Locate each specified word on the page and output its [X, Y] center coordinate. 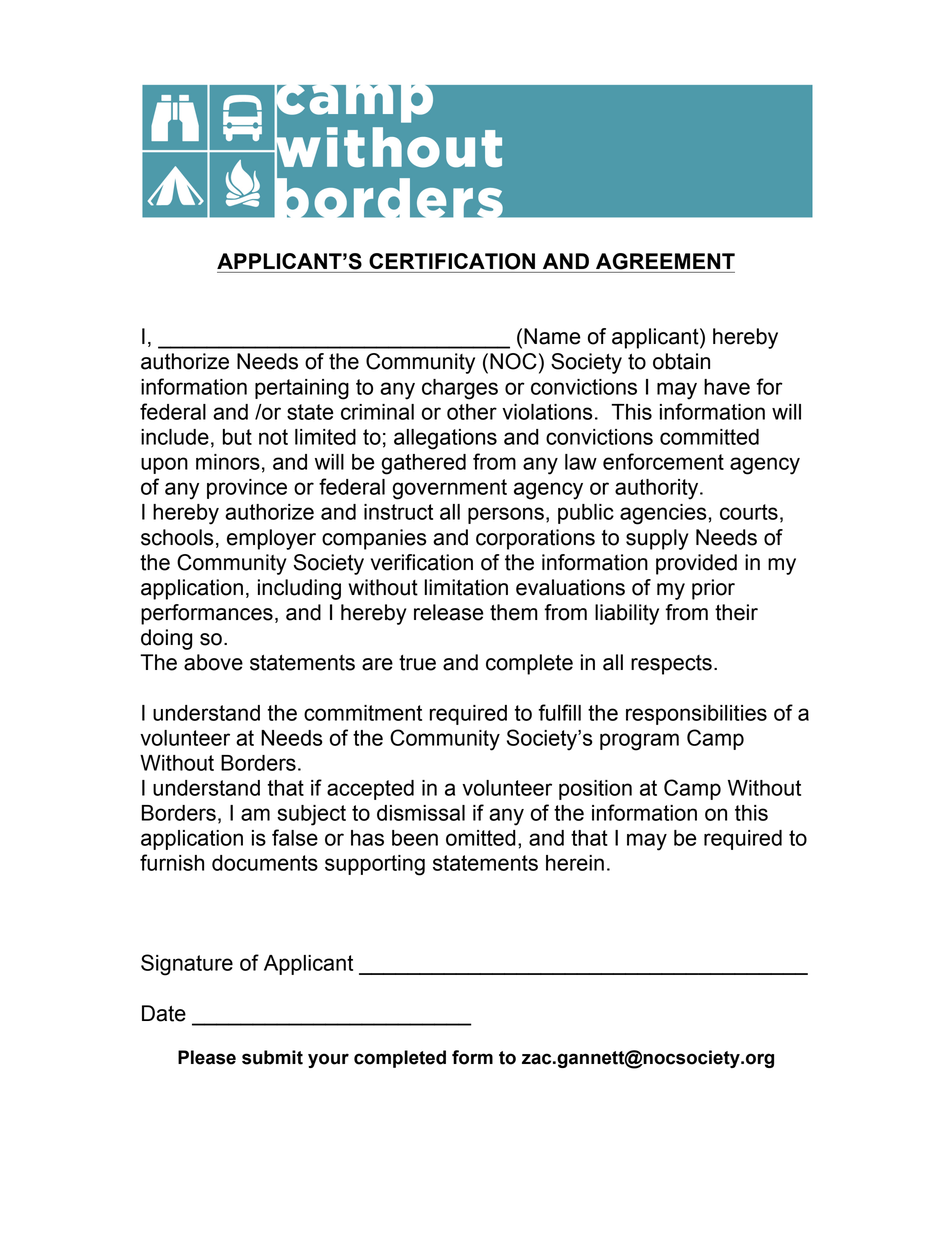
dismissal [421, 813]
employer [271, 539]
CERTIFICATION [452, 261]
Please [207, 1057]
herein [575, 863]
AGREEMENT [665, 261]
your [328, 1060]
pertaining [302, 389]
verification [422, 562]
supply [657, 539]
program [639, 742]
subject [311, 815]
